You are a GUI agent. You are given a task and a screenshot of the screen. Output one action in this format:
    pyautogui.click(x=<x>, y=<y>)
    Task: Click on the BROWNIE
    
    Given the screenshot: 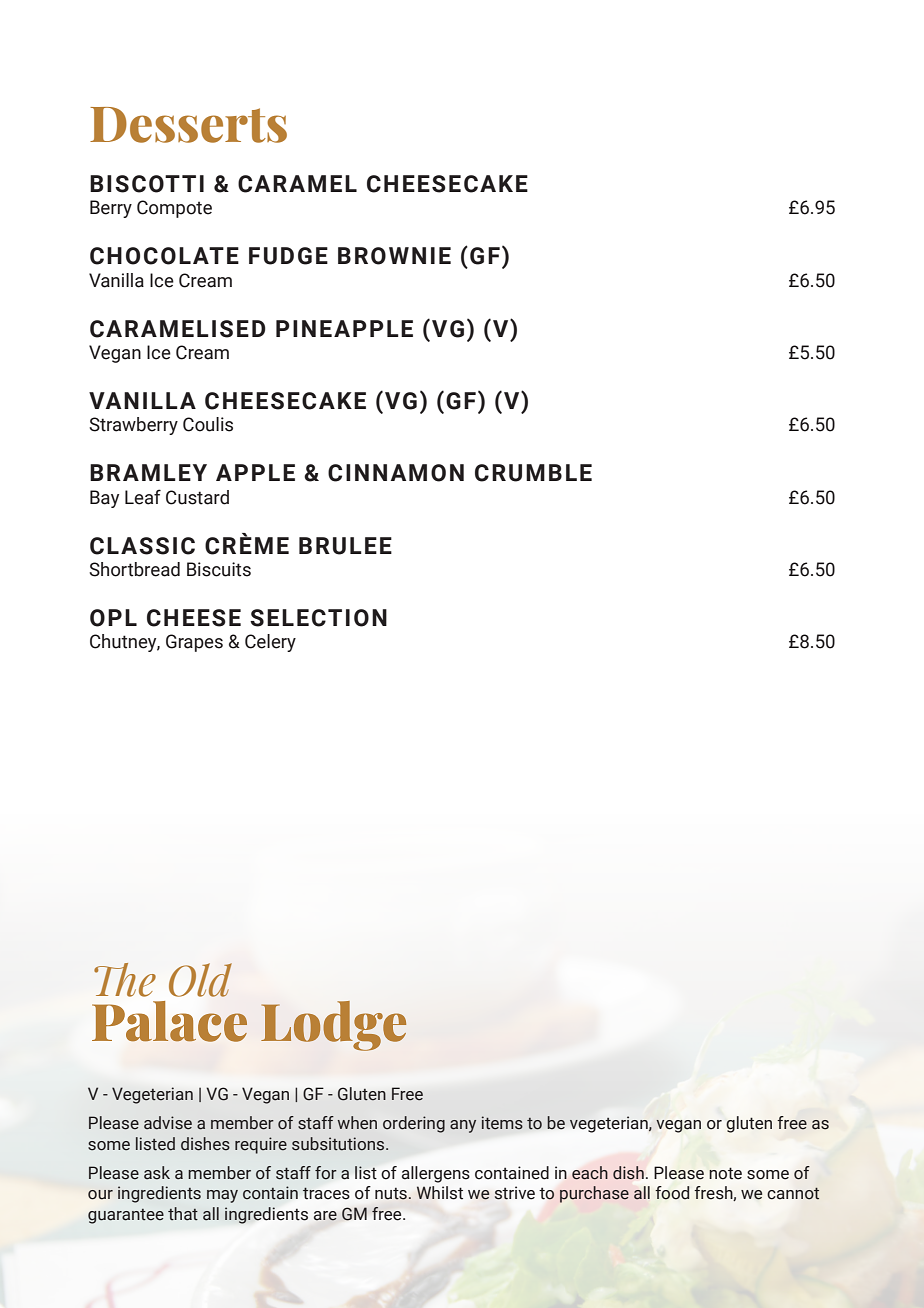 What is the action you would take?
    pyautogui.click(x=394, y=256)
